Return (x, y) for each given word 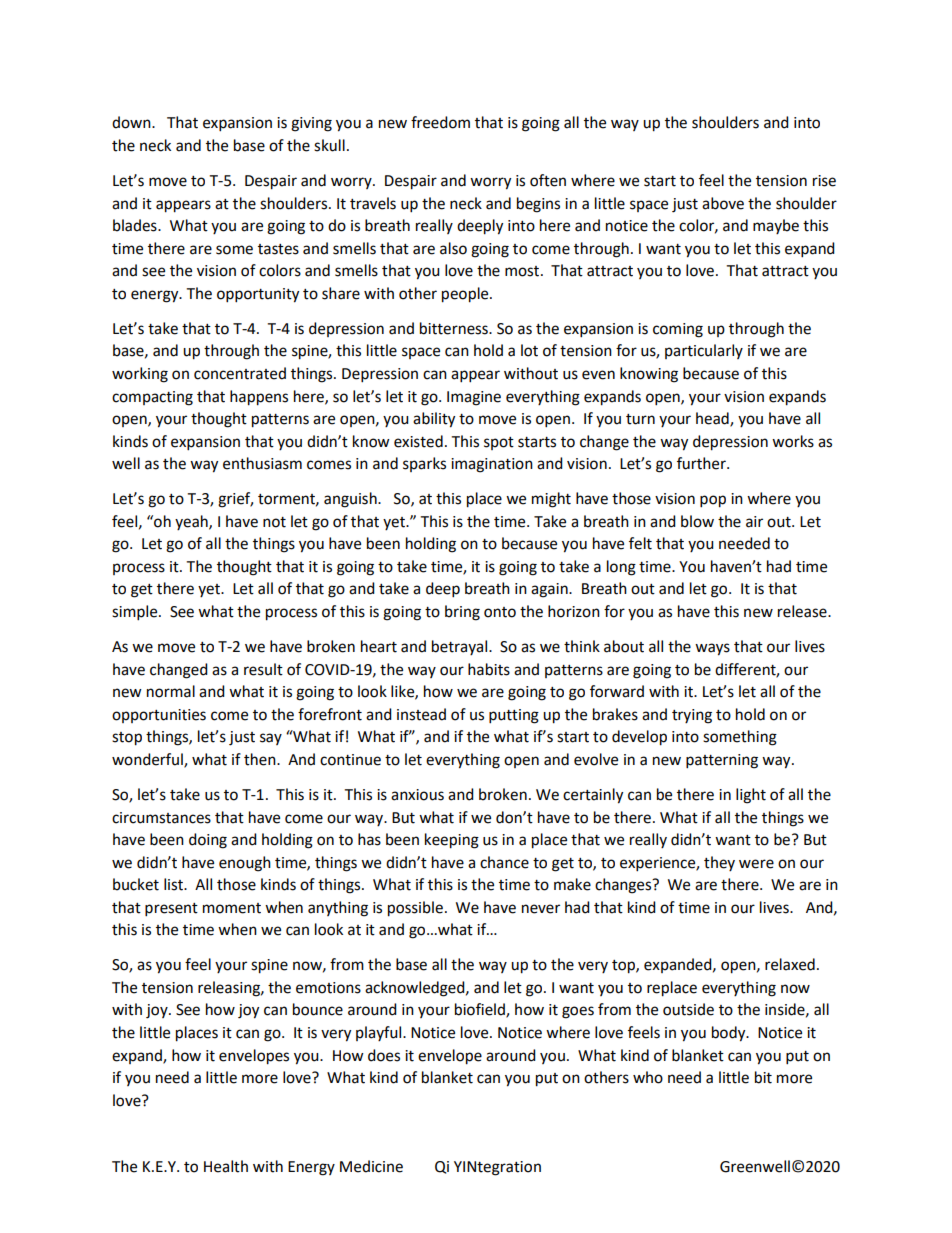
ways (712, 649)
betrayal (461, 647)
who (648, 1077)
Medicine (371, 1166)
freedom (440, 122)
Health (226, 1166)
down (132, 122)
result (263, 669)
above (723, 203)
